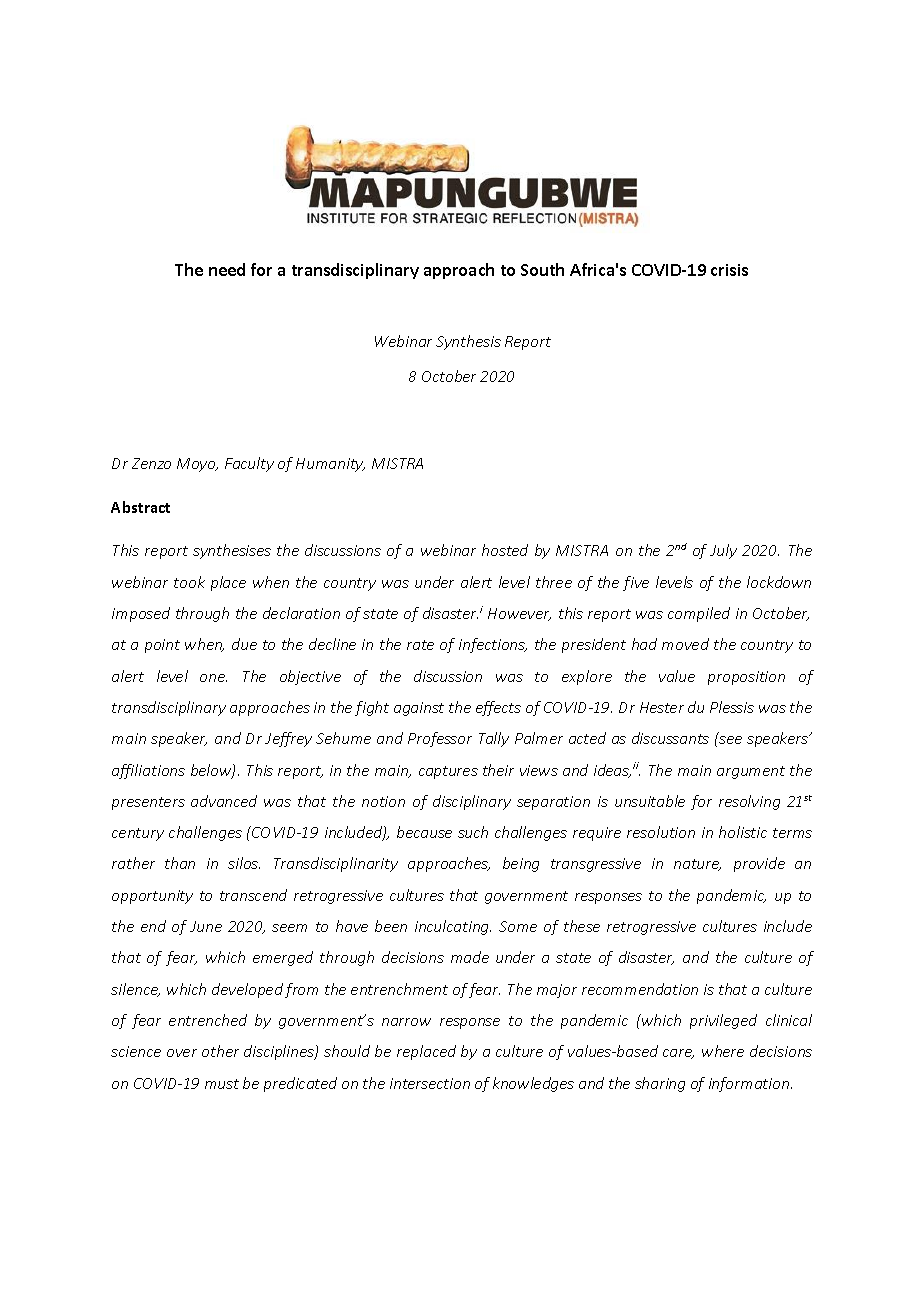 The image size is (924, 1308). What do you see at coordinates (505, 550) in the image?
I see `hosted` at bounding box center [505, 550].
